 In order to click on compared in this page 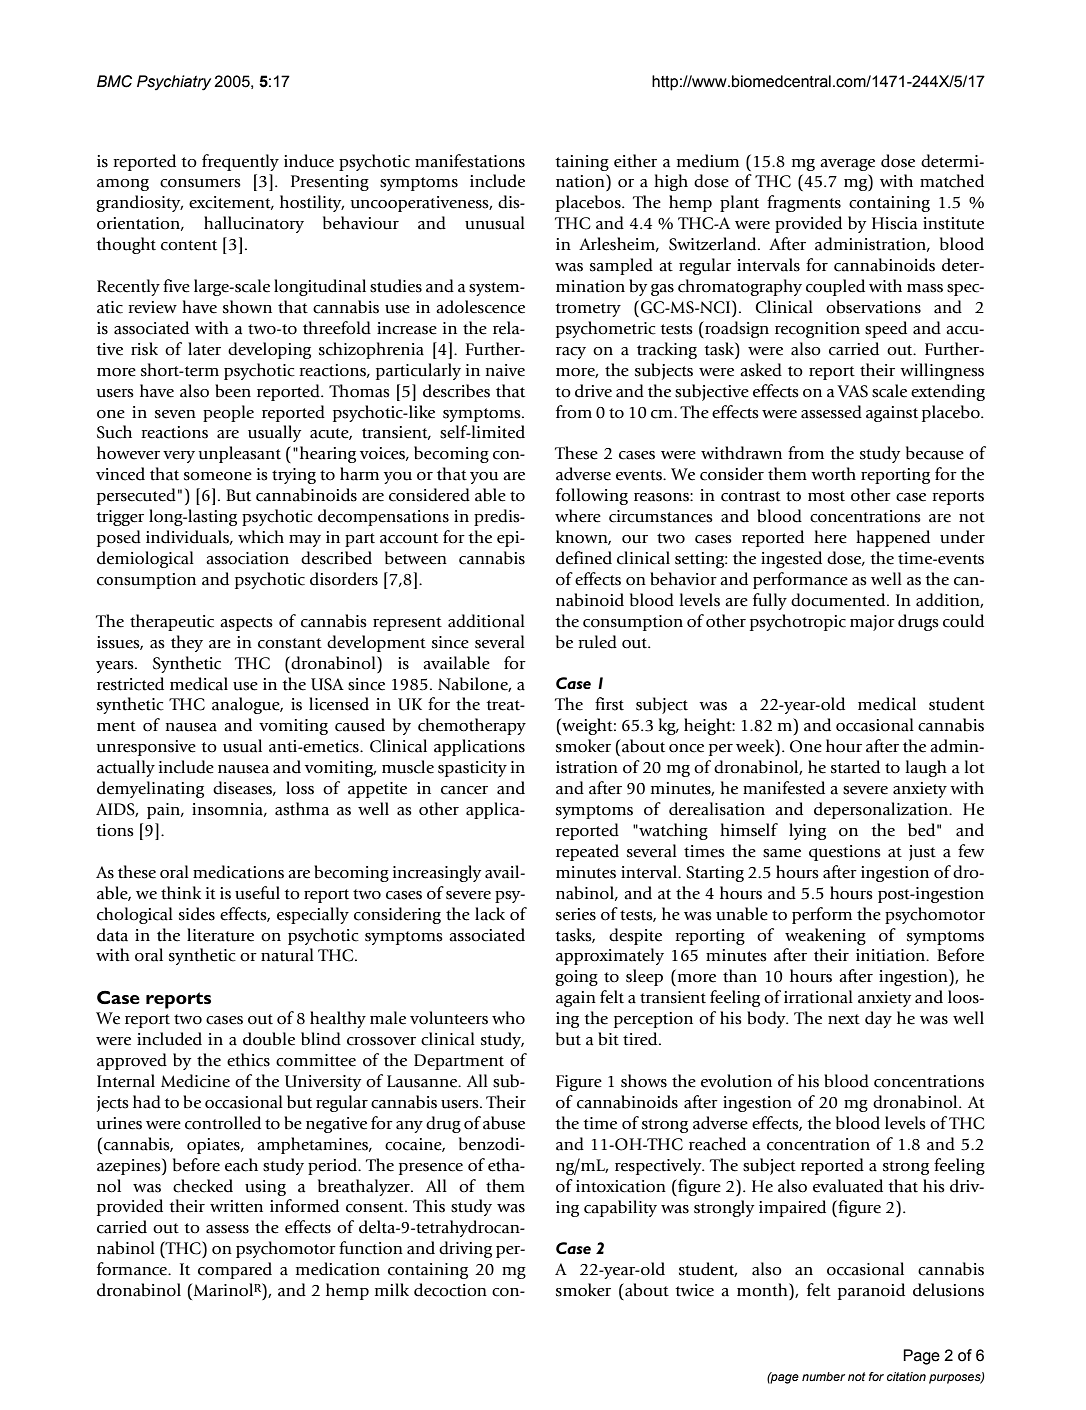, I will do `click(235, 1270)`.
